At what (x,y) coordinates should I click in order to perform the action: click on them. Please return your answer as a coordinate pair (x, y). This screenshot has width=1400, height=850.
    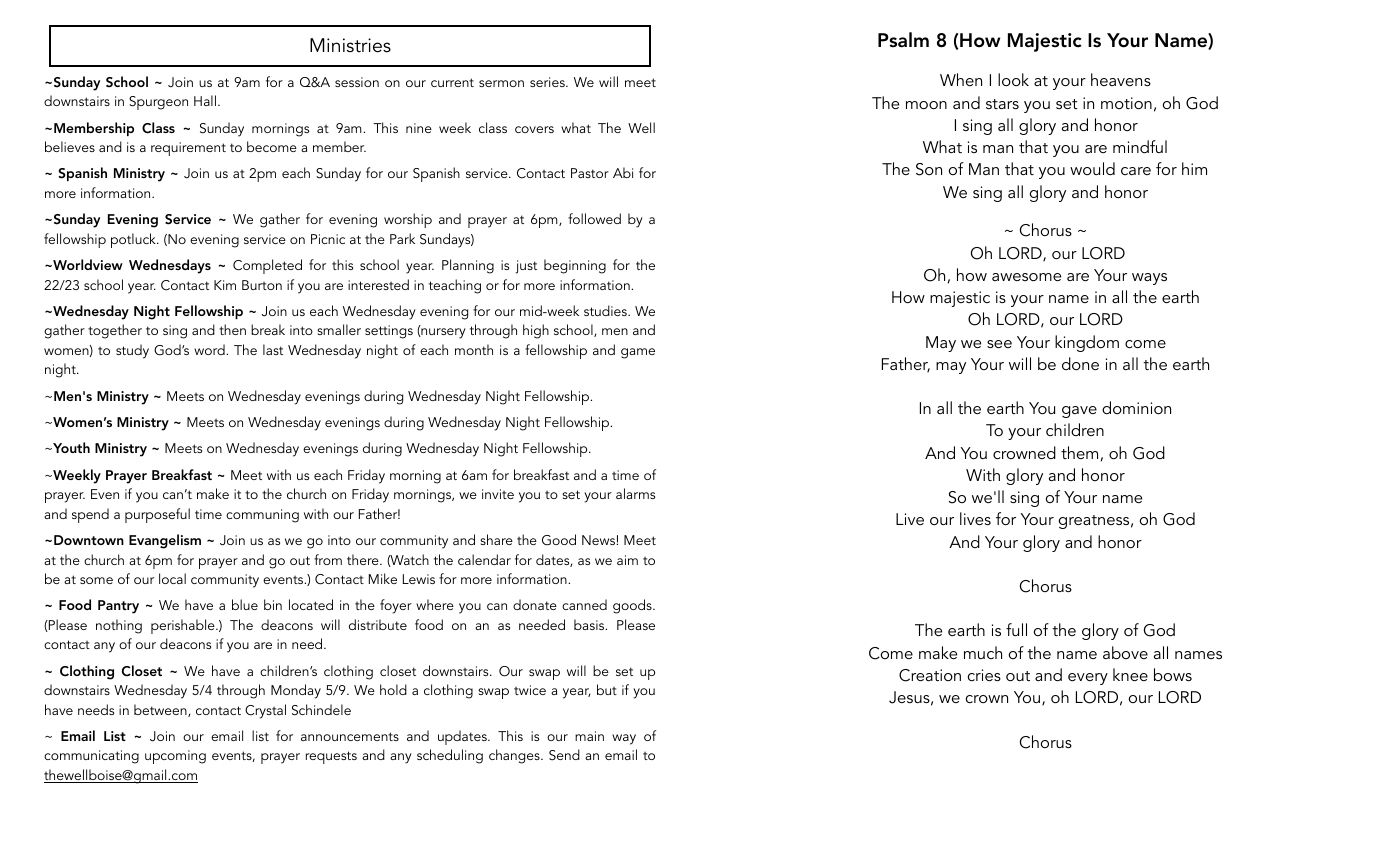
    Looking at the image, I should click on (1079, 452).
